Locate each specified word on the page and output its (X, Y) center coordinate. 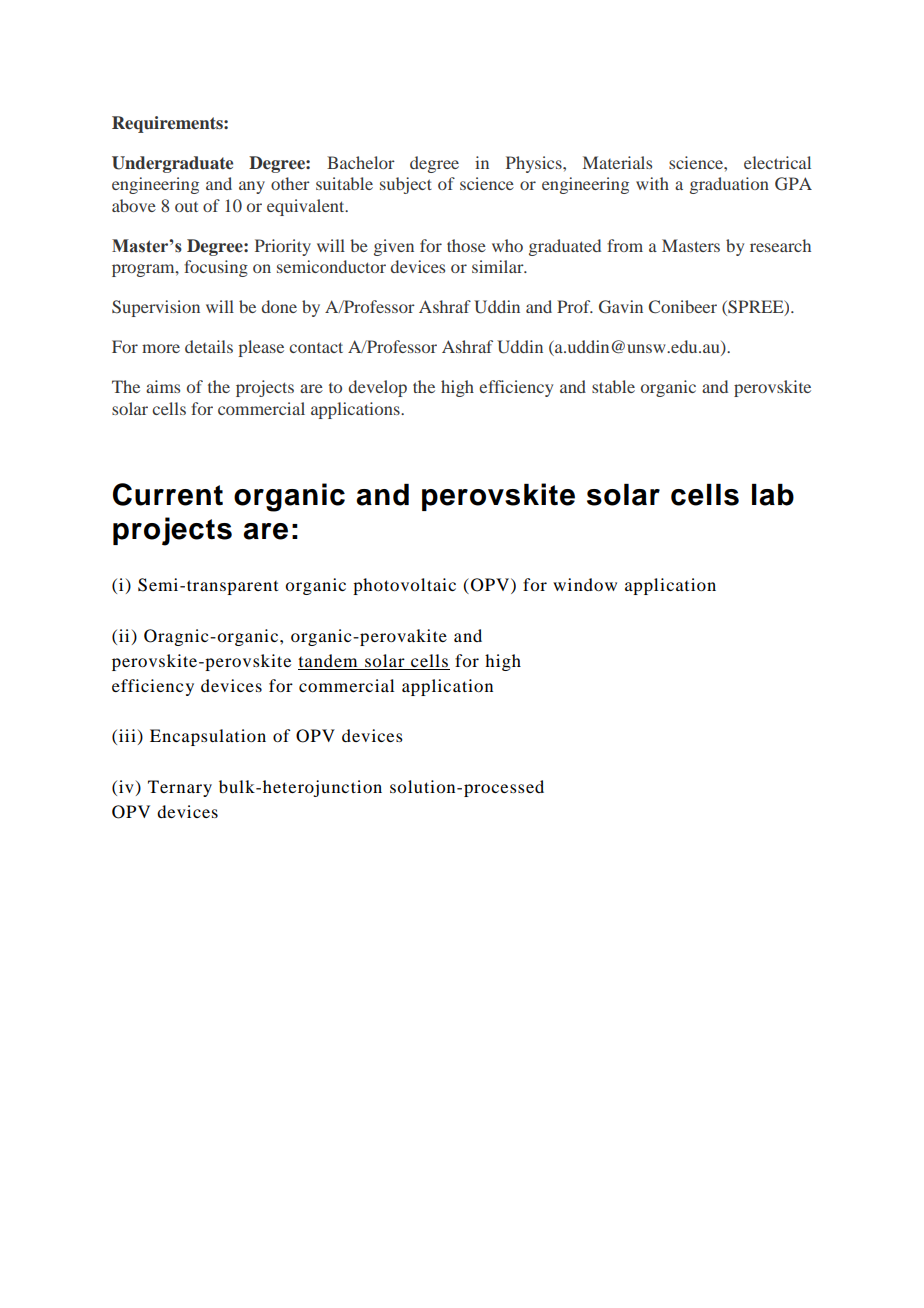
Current (168, 494)
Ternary (180, 788)
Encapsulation (208, 737)
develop (378, 388)
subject (406, 185)
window (585, 584)
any (252, 187)
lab (773, 495)
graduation (729, 185)
